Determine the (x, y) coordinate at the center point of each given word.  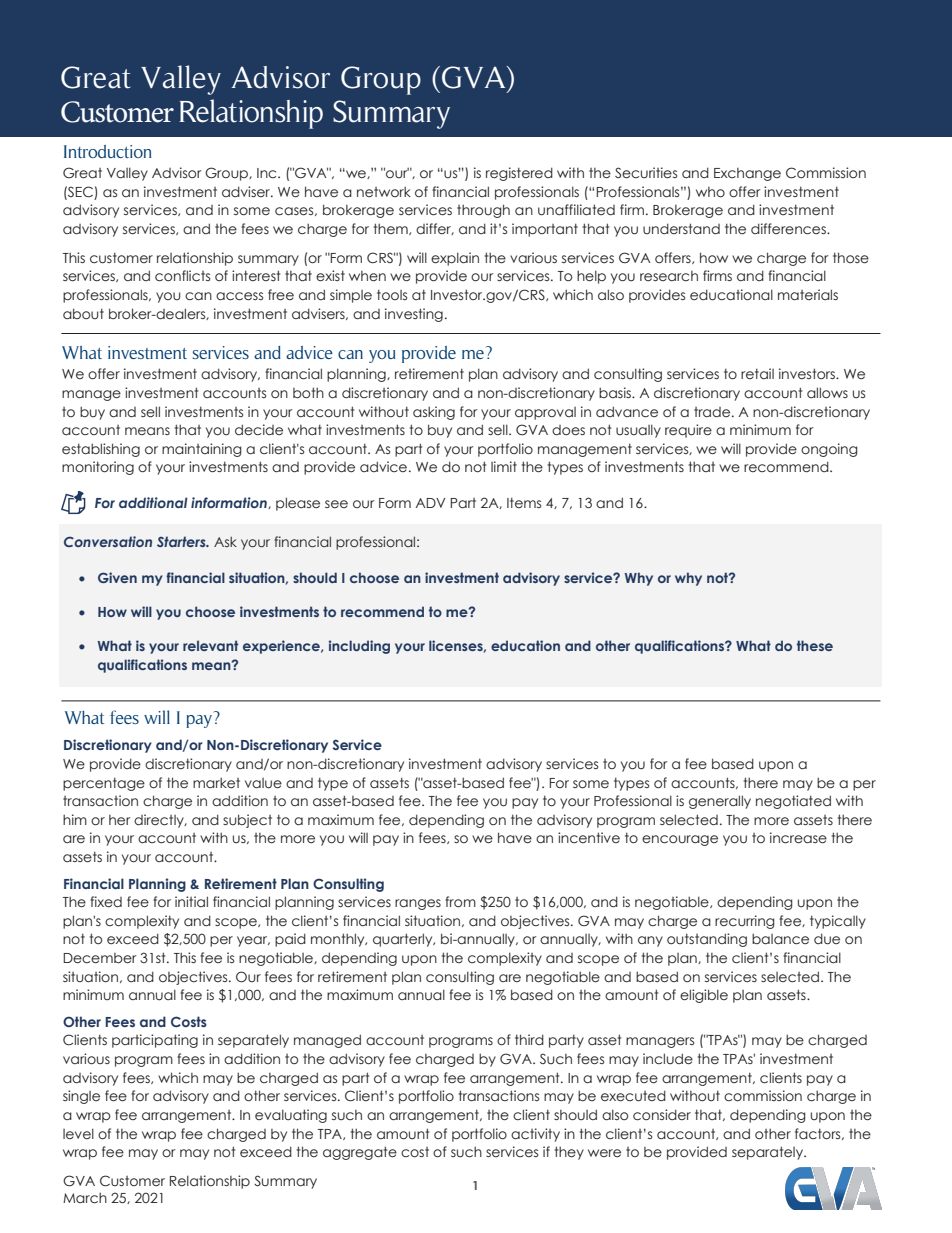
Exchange (747, 174)
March (85, 1198)
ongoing (829, 450)
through (483, 211)
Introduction (107, 151)
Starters (182, 541)
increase (798, 838)
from (460, 901)
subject (247, 821)
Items (524, 502)
